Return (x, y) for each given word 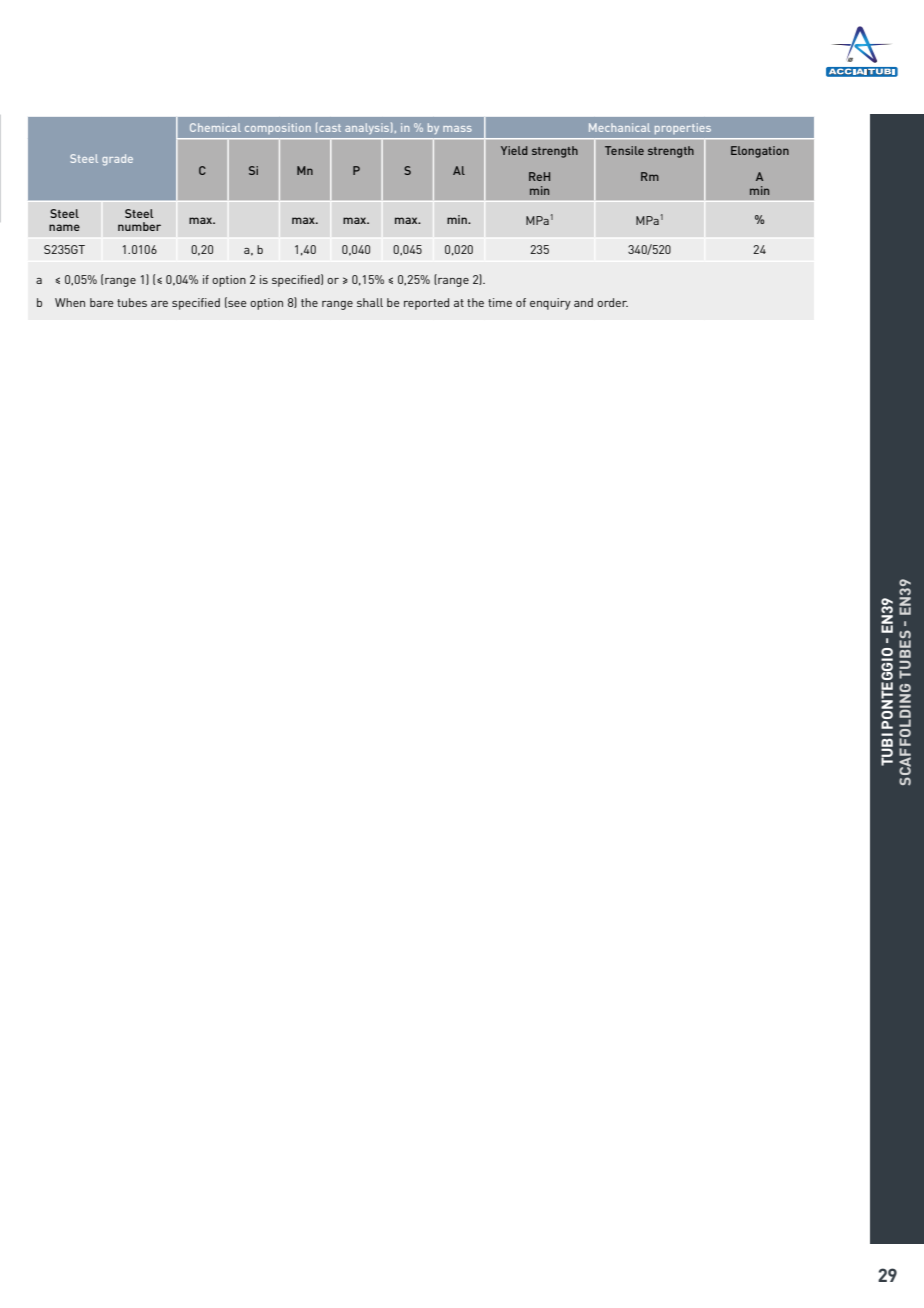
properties (683, 128)
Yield (514, 150)
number (139, 226)
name (64, 227)
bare (102, 302)
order (612, 302)
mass (457, 129)
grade (117, 160)
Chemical (215, 127)
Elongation (760, 152)
